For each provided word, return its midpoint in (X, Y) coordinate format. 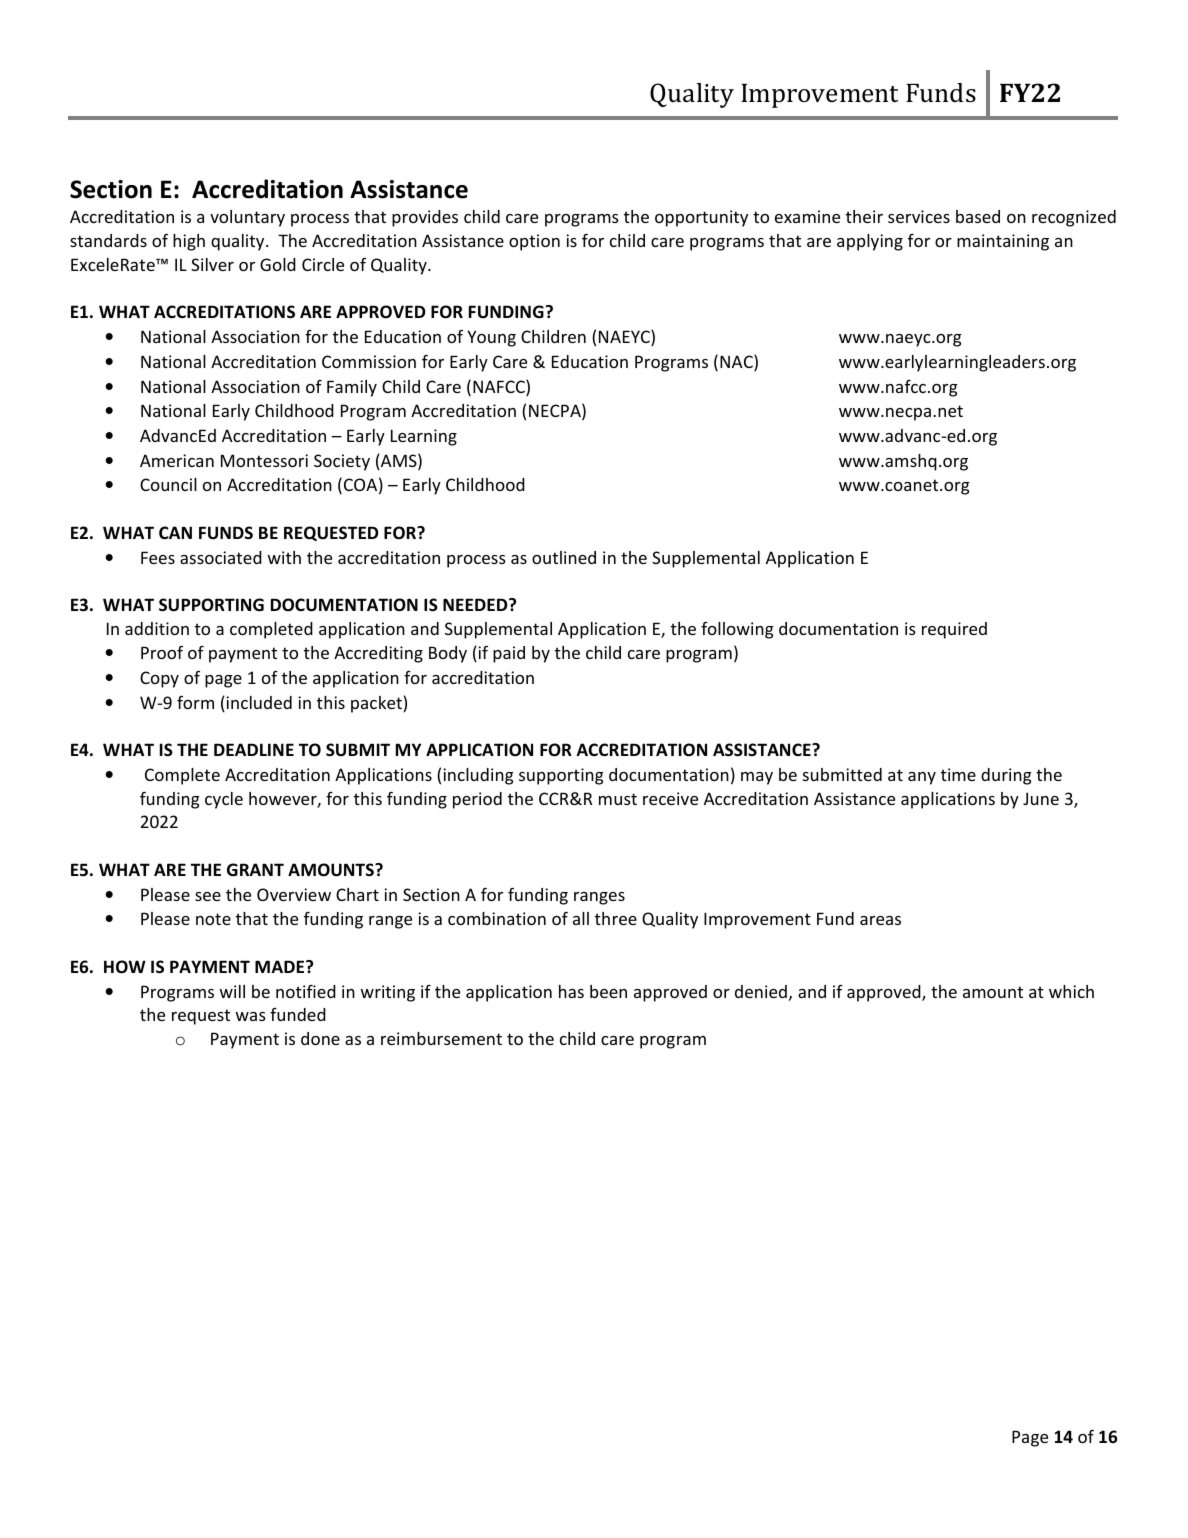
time (958, 774)
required (954, 630)
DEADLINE (254, 749)
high (189, 242)
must (618, 799)
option (534, 242)
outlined (564, 557)
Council (168, 484)
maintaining (1003, 242)
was (251, 1016)
